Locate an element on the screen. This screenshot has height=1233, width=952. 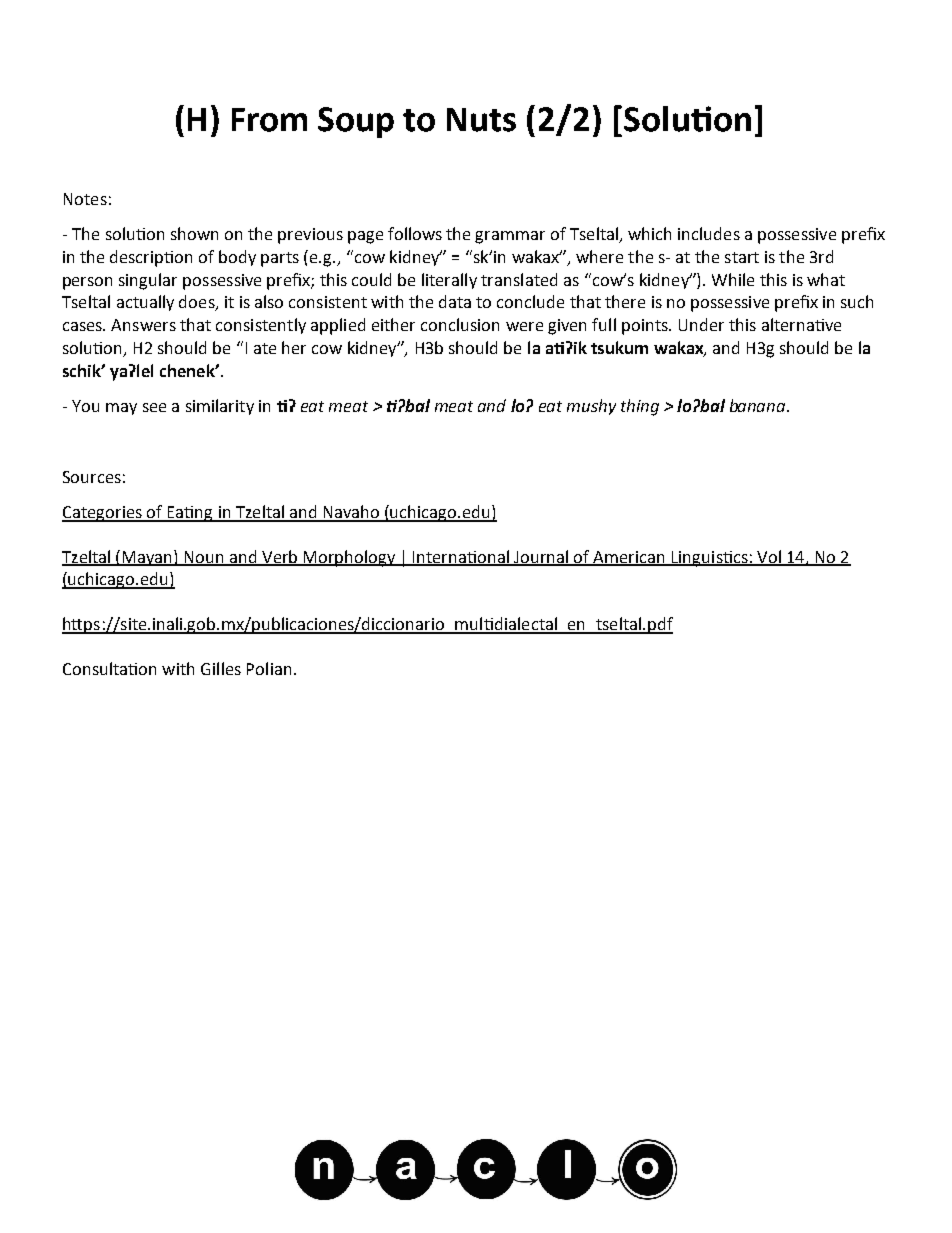
Gilles is located at coordinates (221, 668).
